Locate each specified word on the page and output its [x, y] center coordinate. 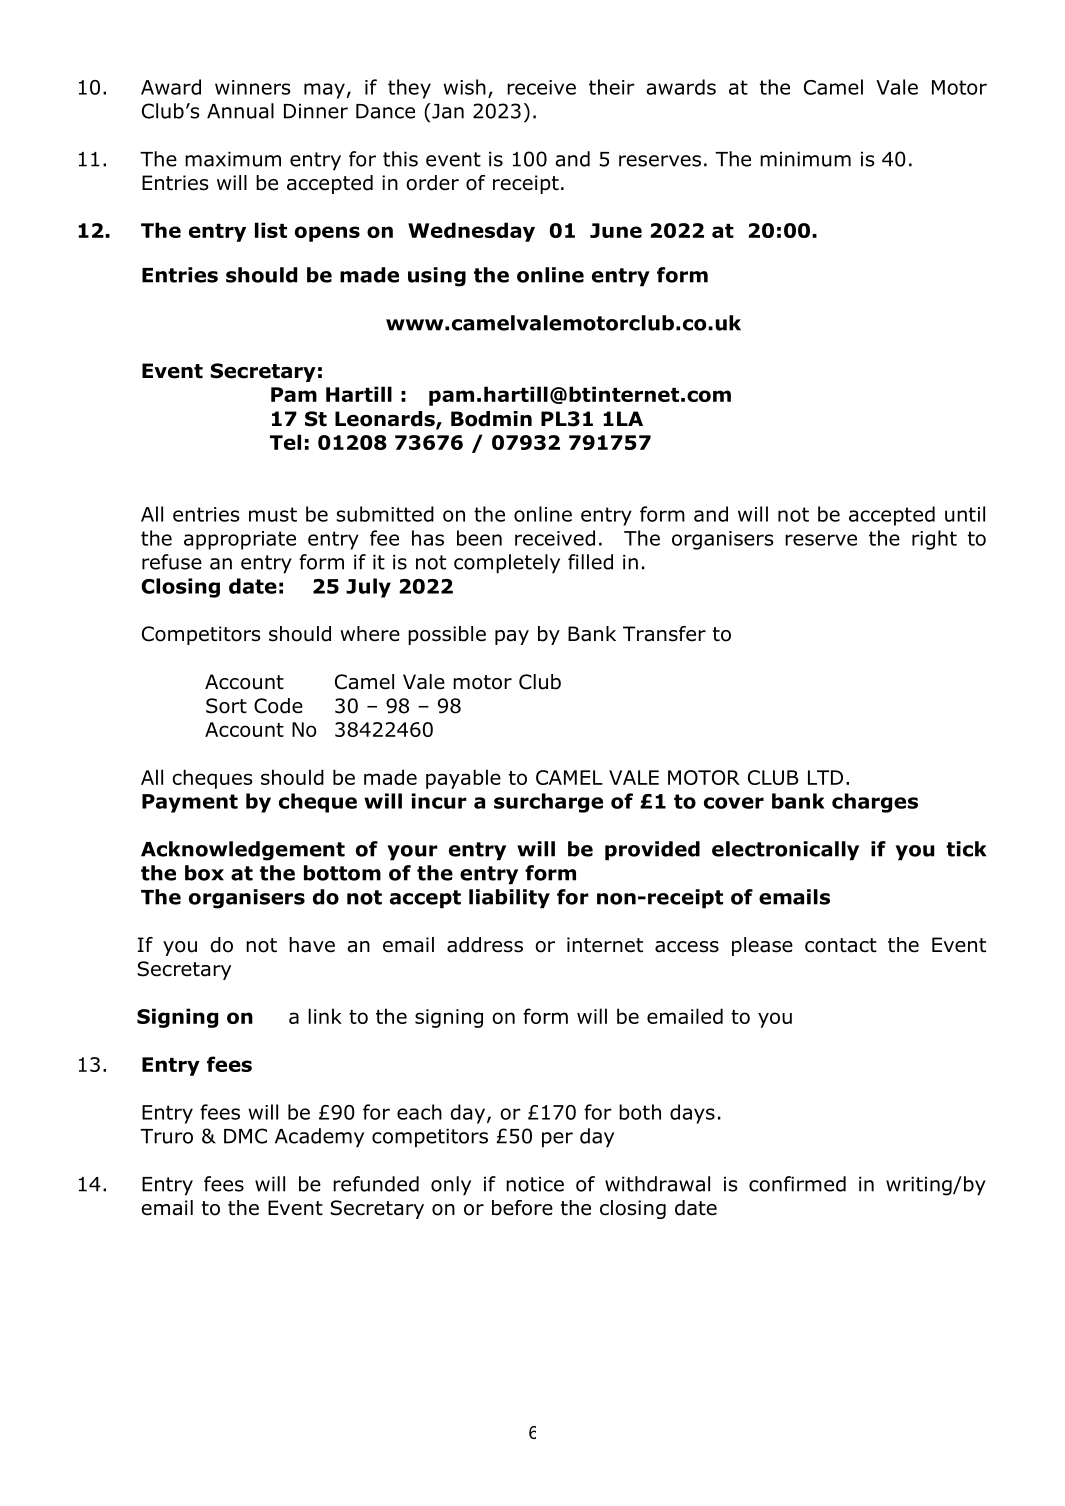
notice [535, 1184]
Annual [240, 111]
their [612, 87]
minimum [805, 159]
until [965, 514]
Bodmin [491, 419]
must [273, 514]
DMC [245, 1136]
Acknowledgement [243, 851]
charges [875, 803]
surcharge [548, 803]
